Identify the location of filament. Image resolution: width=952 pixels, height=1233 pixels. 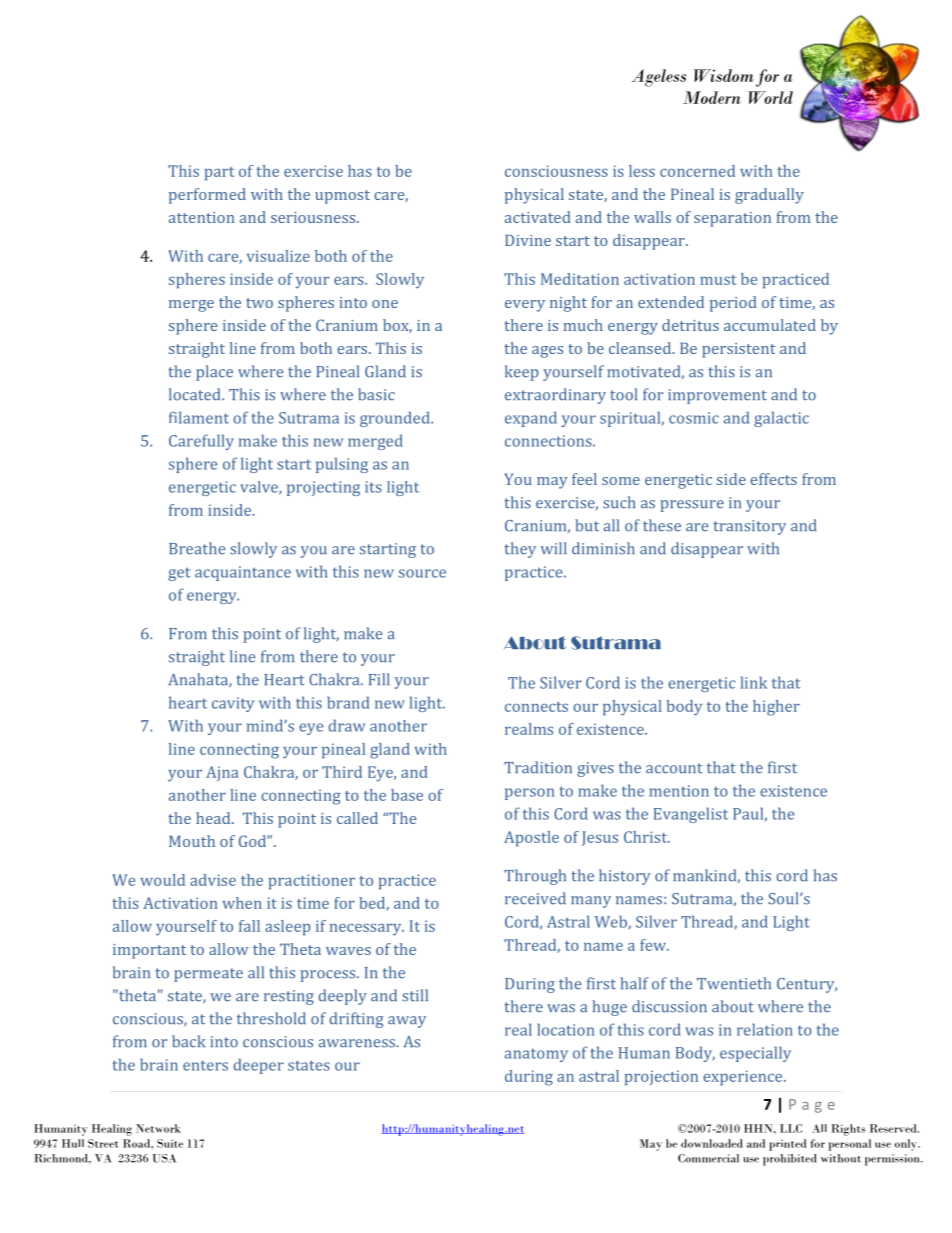
(199, 417).
